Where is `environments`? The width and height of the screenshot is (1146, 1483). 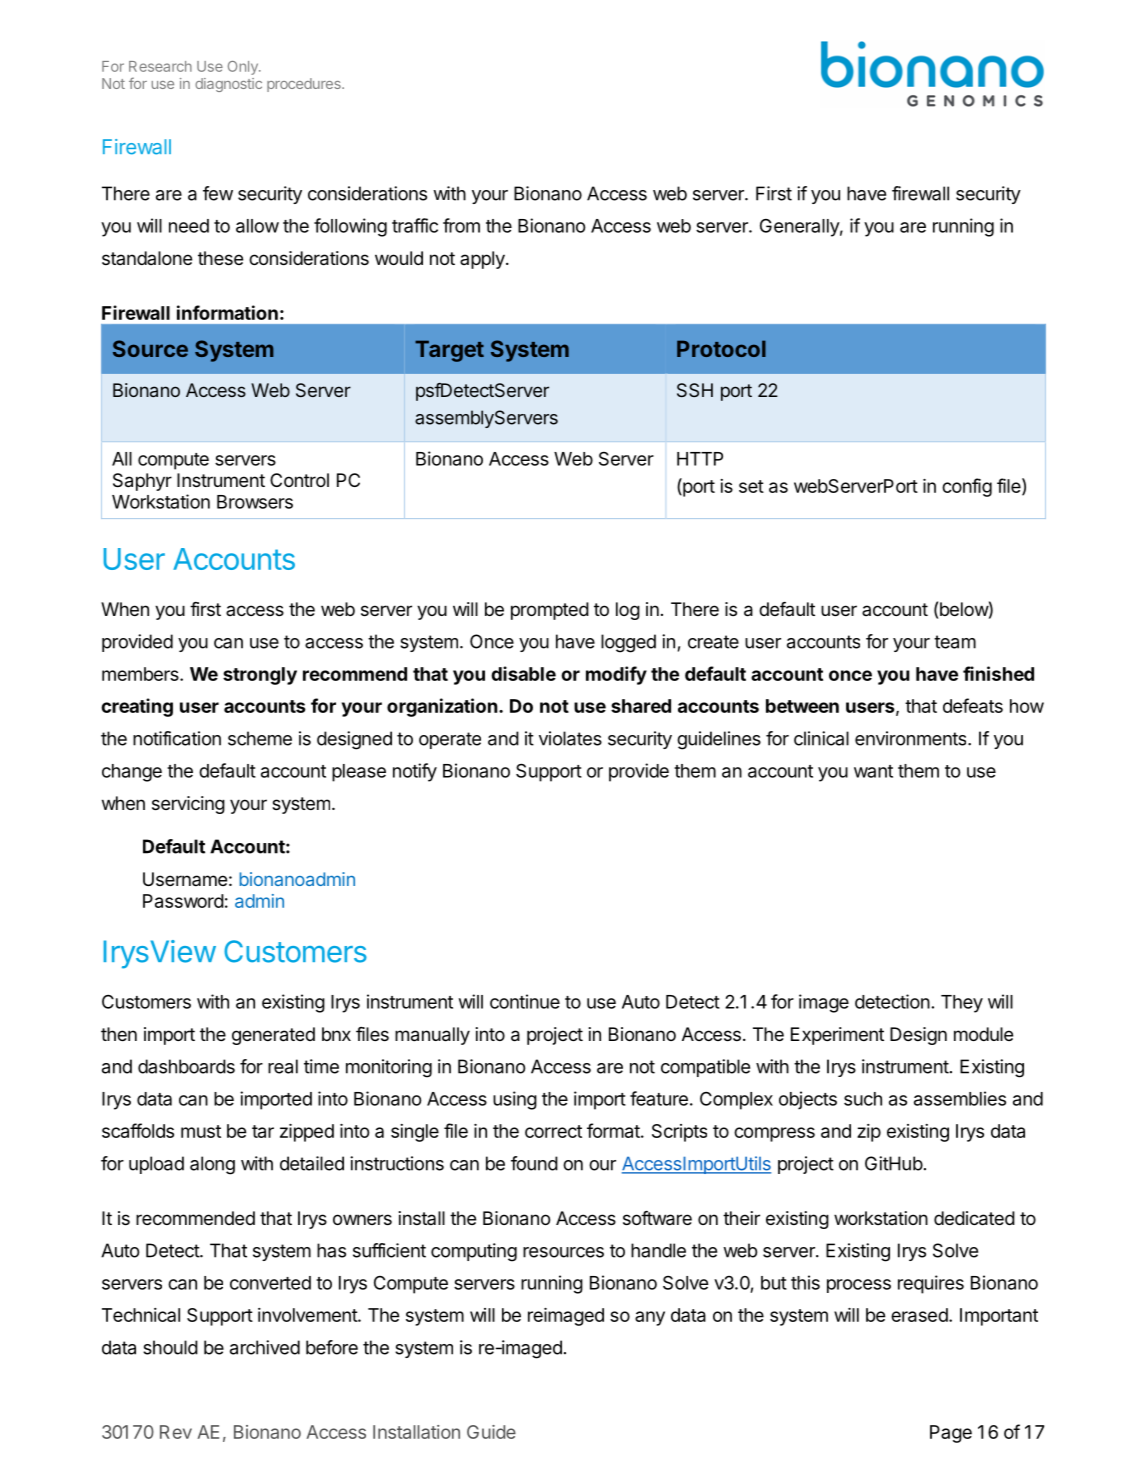 environments is located at coordinates (912, 738).
